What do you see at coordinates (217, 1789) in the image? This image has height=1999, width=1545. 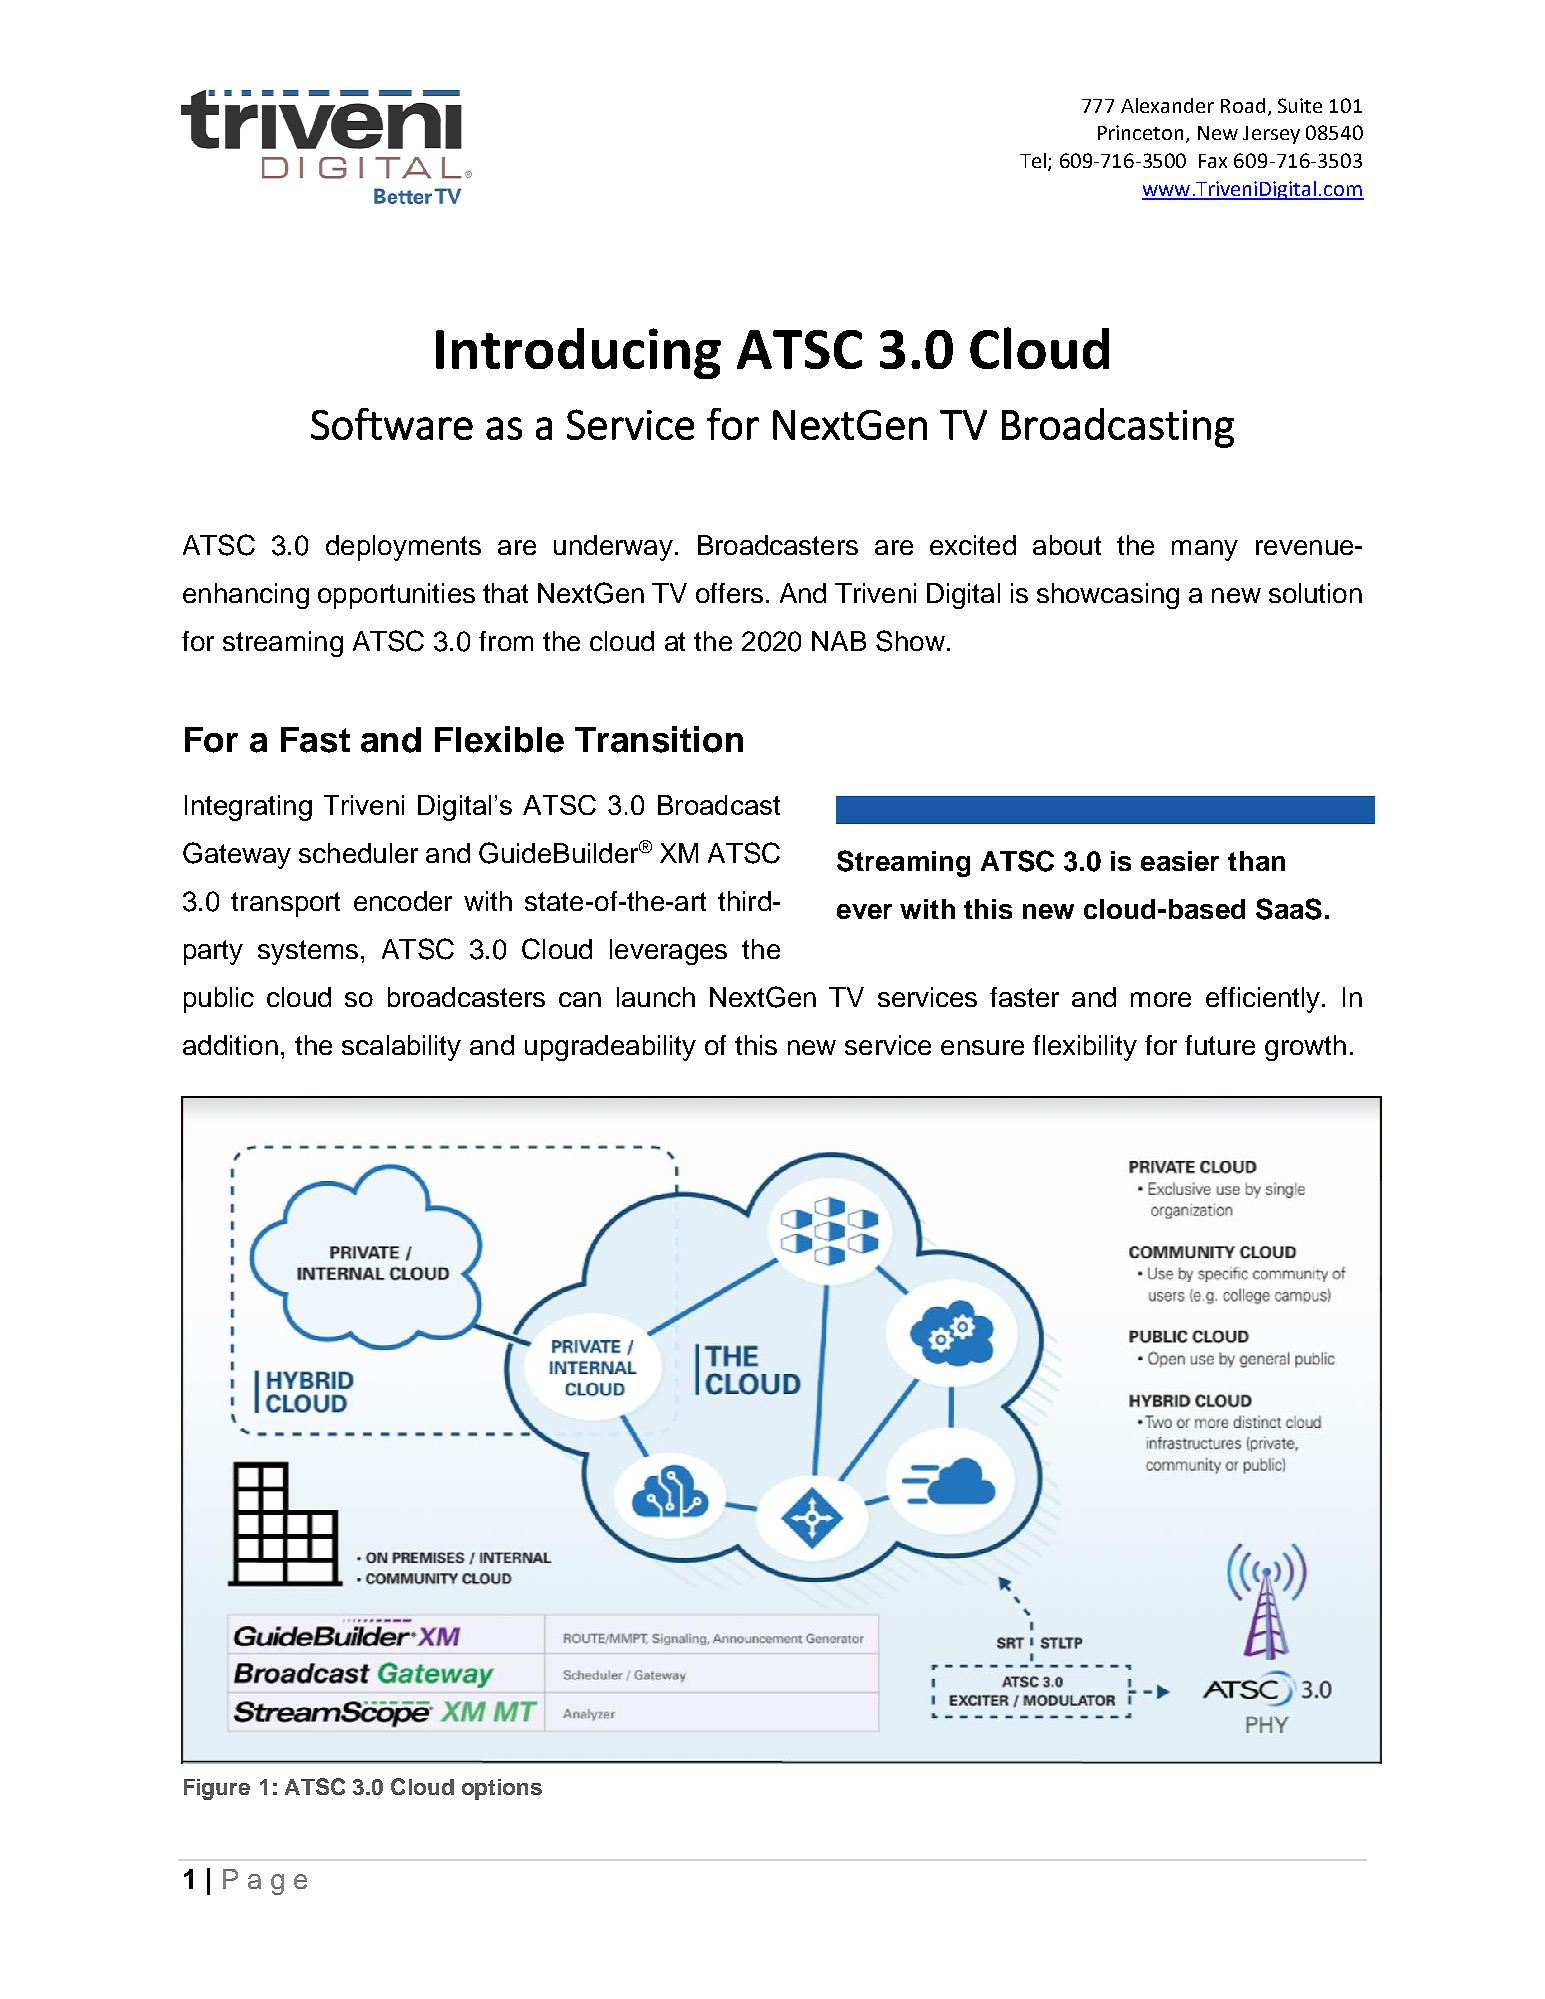 I see `Figure` at bounding box center [217, 1789].
